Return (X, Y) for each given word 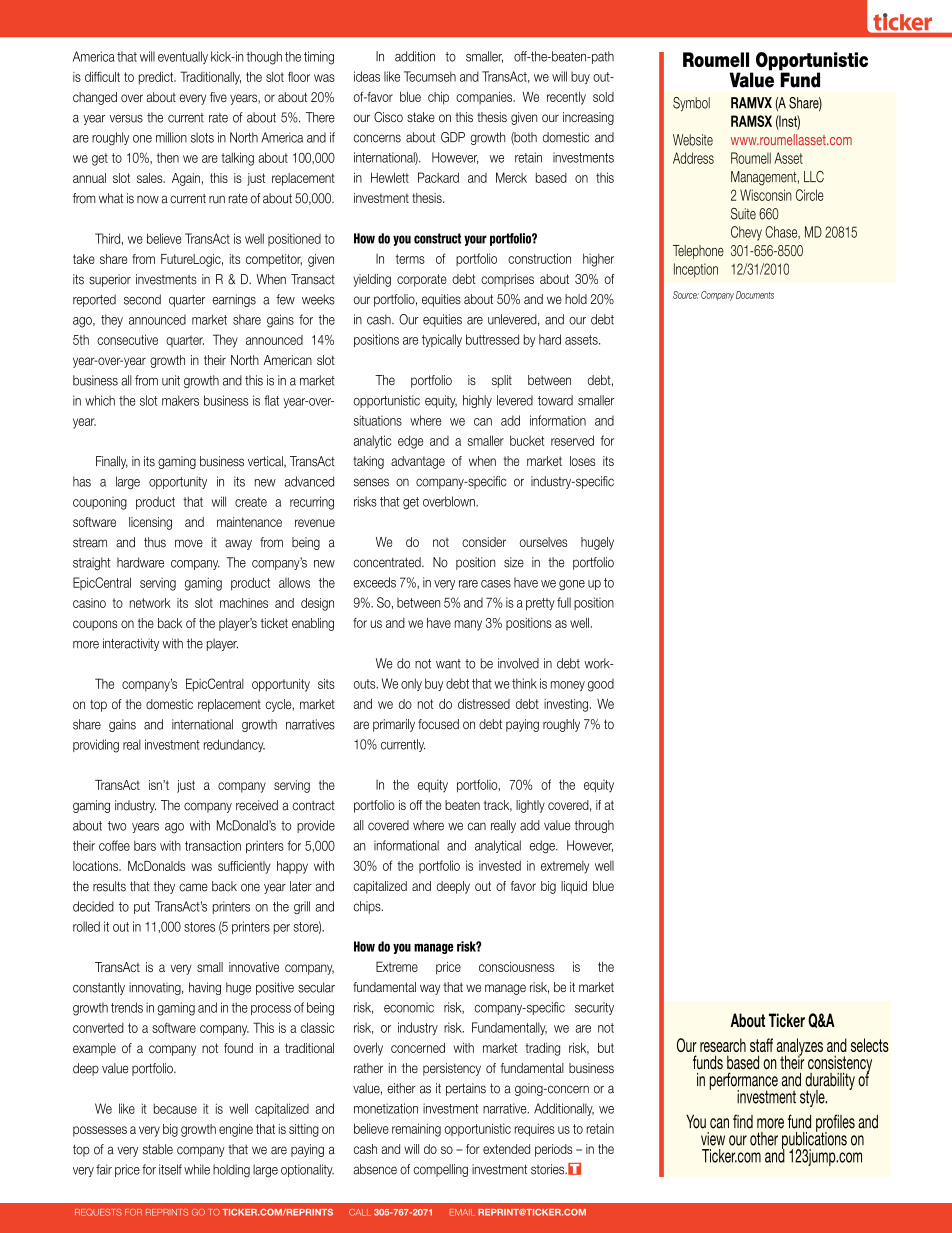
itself (170, 1169)
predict (157, 78)
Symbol (691, 104)
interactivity (131, 644)
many (468, 625)
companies (485, 98)
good (601, 685)
